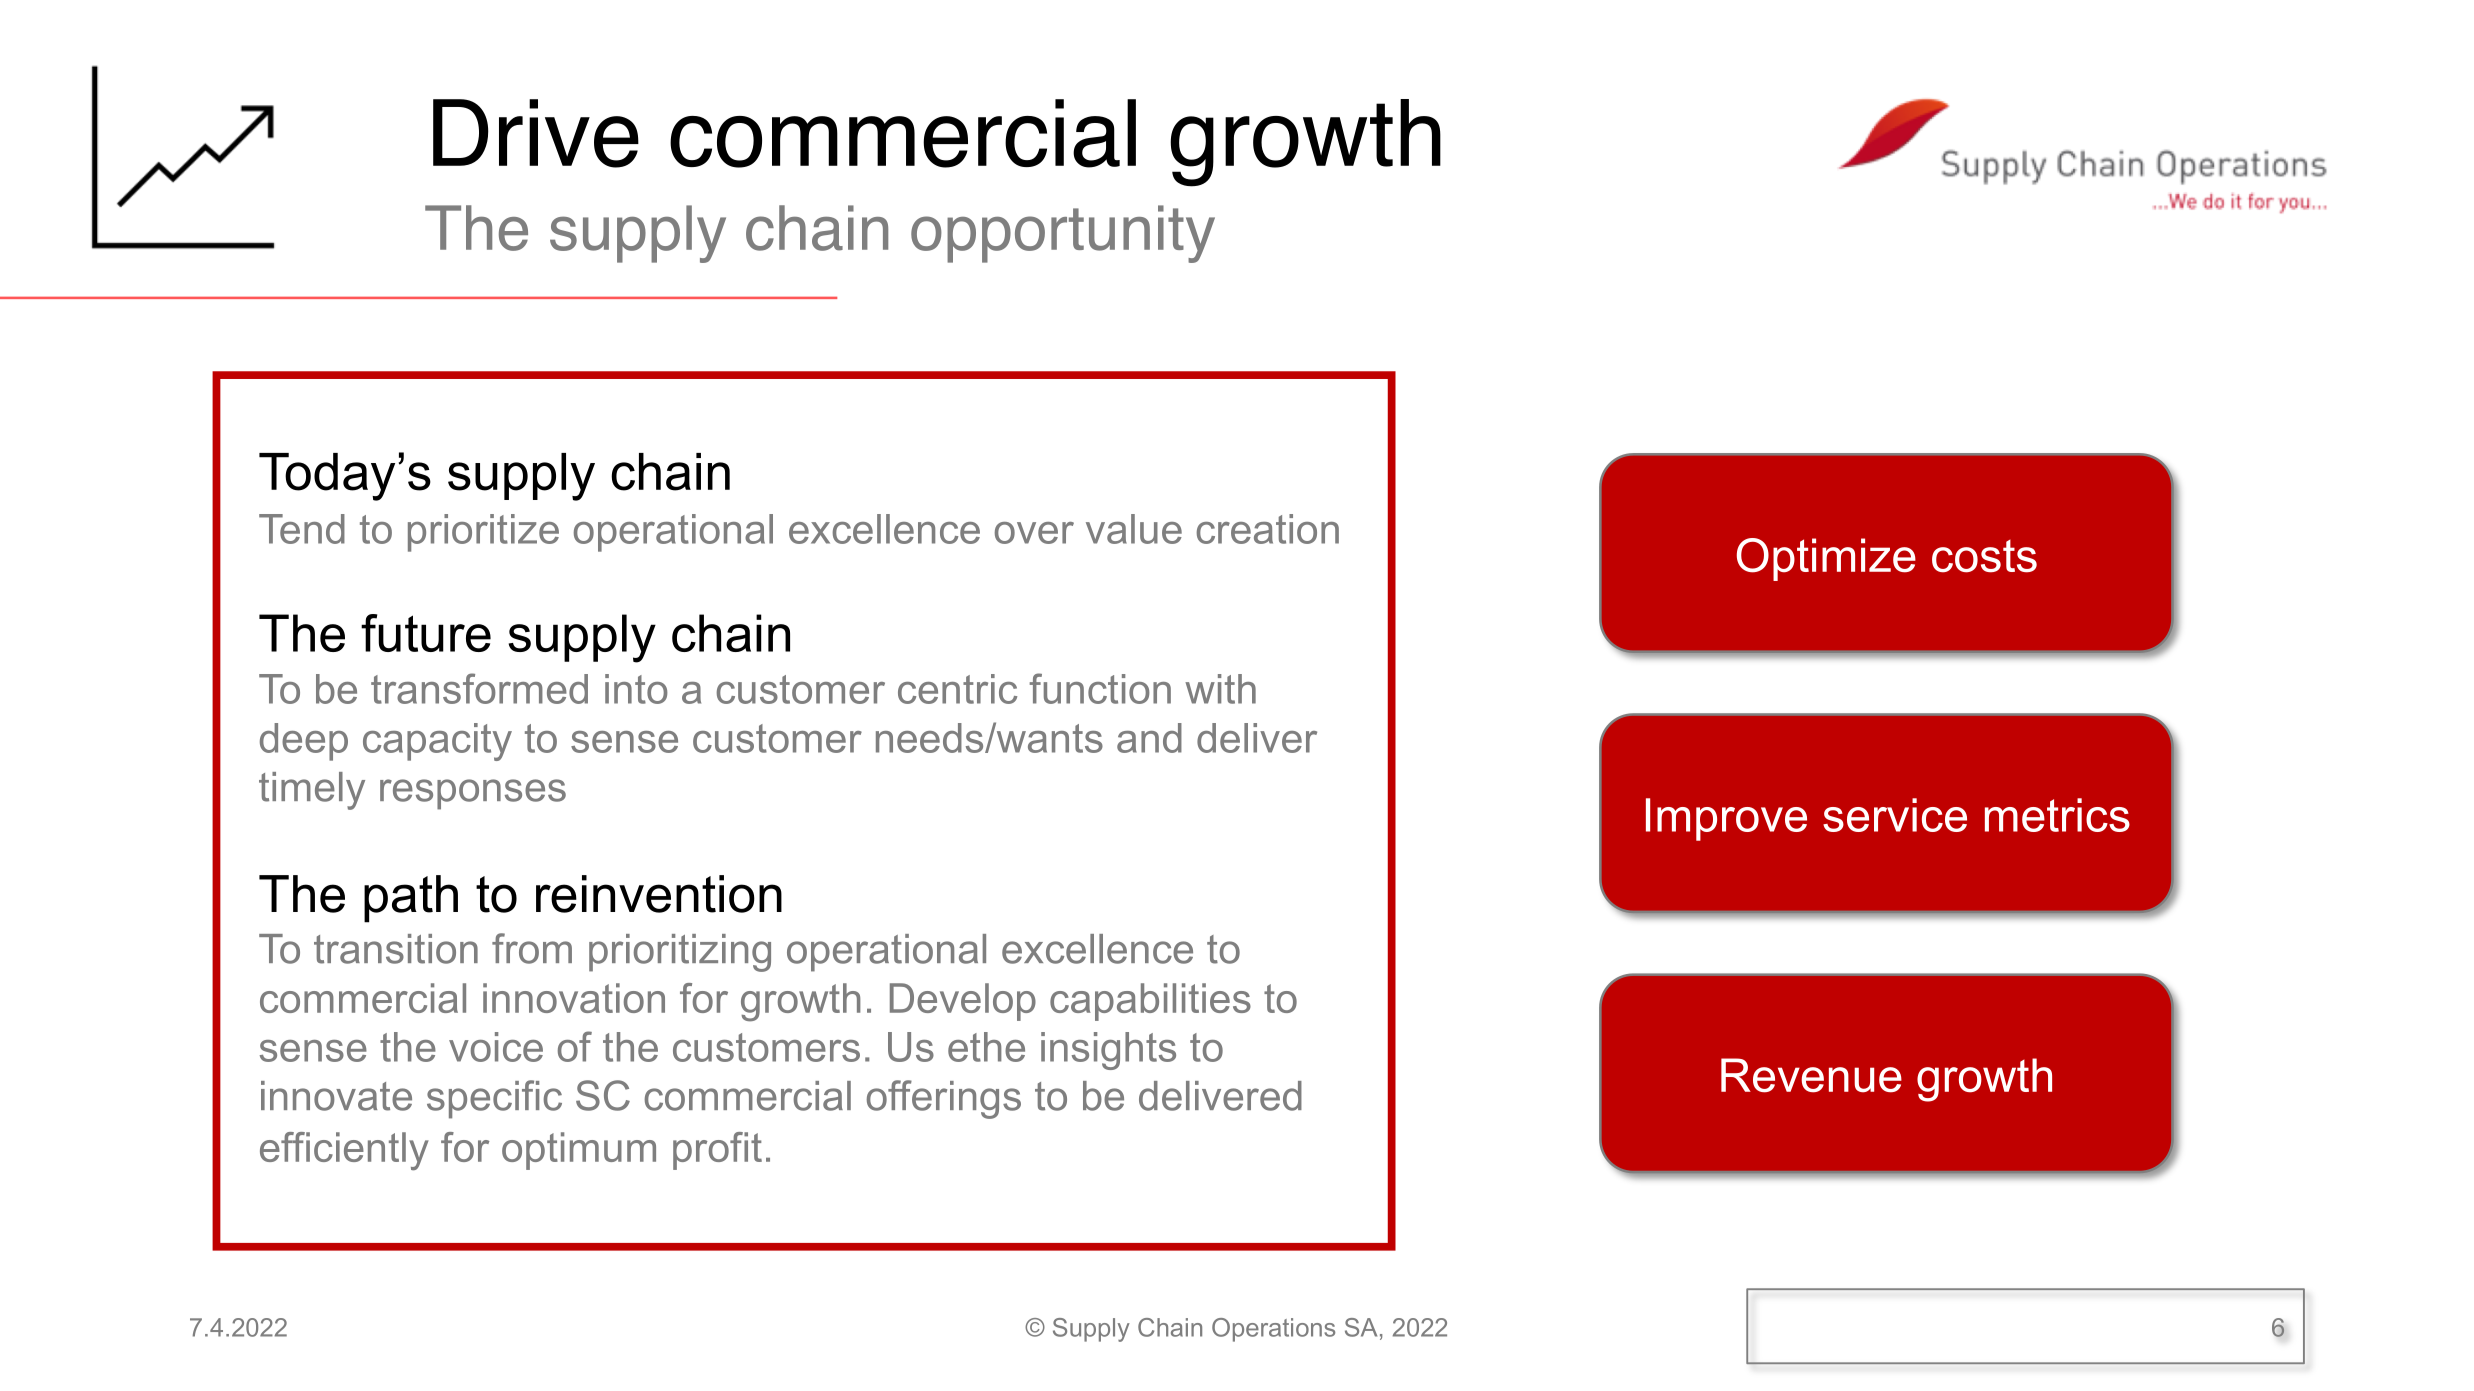 This page has height=1391, width=2474. What do you see at coordinates (1895, 815) in the page?
I see `service` at bounding box center [1895, 815].
